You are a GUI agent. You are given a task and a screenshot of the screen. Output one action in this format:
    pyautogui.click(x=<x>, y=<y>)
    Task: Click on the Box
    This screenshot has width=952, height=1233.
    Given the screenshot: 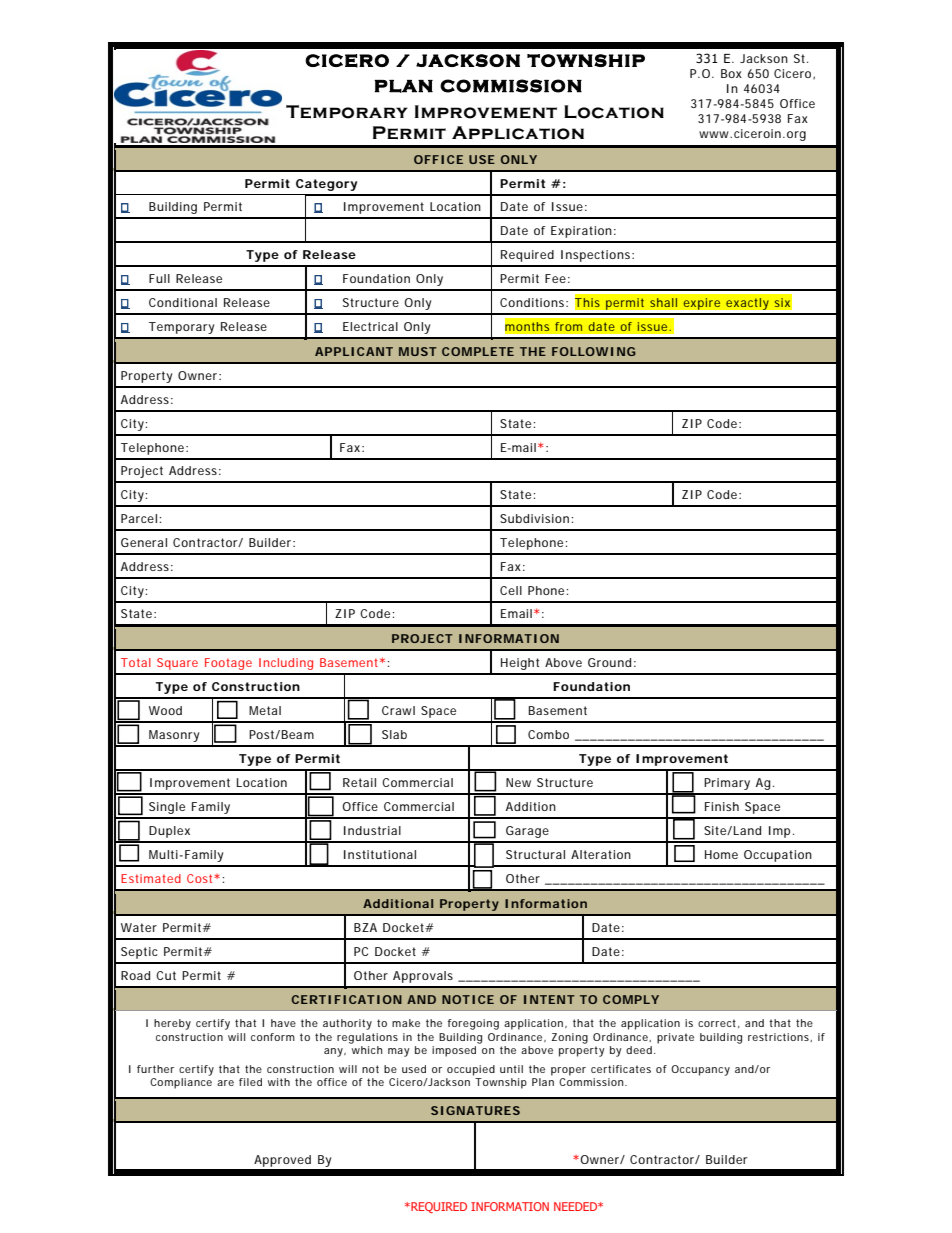 What is the action you would take?
    pyautogui.click(x=731, y=73)
